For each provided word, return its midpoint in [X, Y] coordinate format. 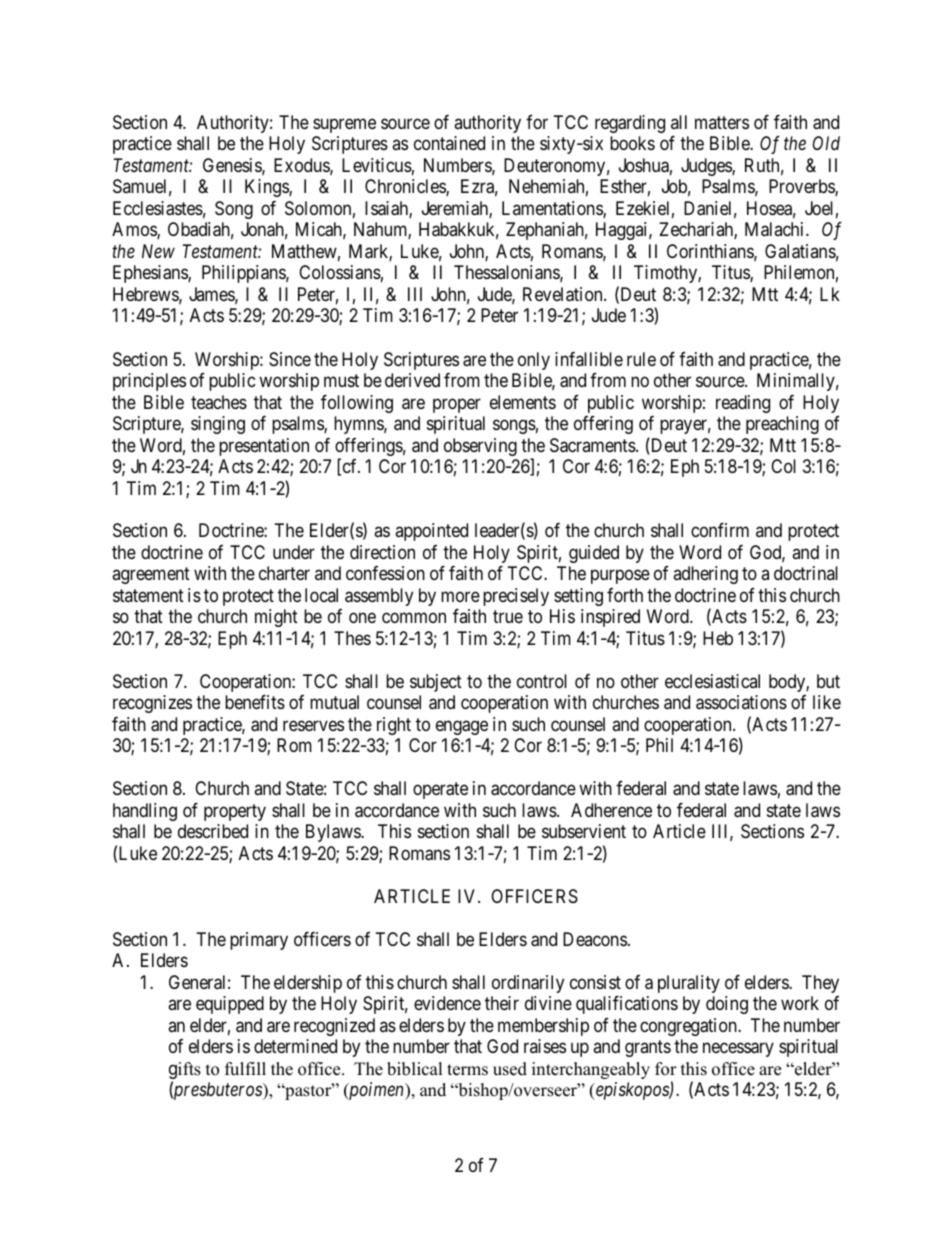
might [276, 618]
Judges [707, 167]
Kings [267, 188]
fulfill [245, 1069]
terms [467, 1070]
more [460, 596]
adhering [705, 575]
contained [449, 143]
